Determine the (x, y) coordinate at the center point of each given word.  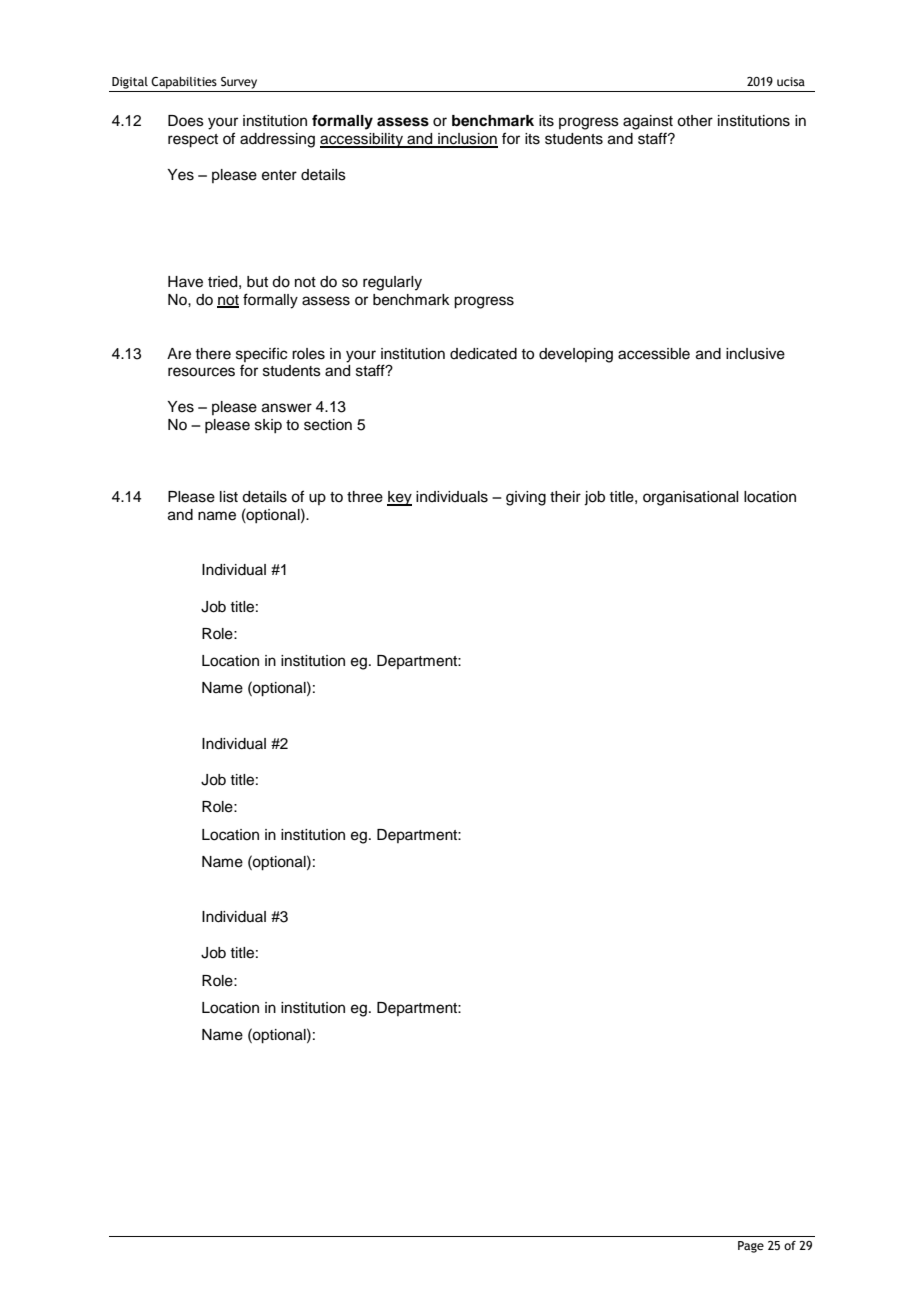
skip (268, 426)
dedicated (483, 354)
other (695, 121)
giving (526, 498)
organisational (690, 498)
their (565, 497)
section (328, 425)
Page (751, 1247)
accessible (654, 354)
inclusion (467, 140)
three (365, 497)
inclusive (755, 354)
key (399, 498)
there (213, 354)
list (229, 497)
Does (186, 121)
